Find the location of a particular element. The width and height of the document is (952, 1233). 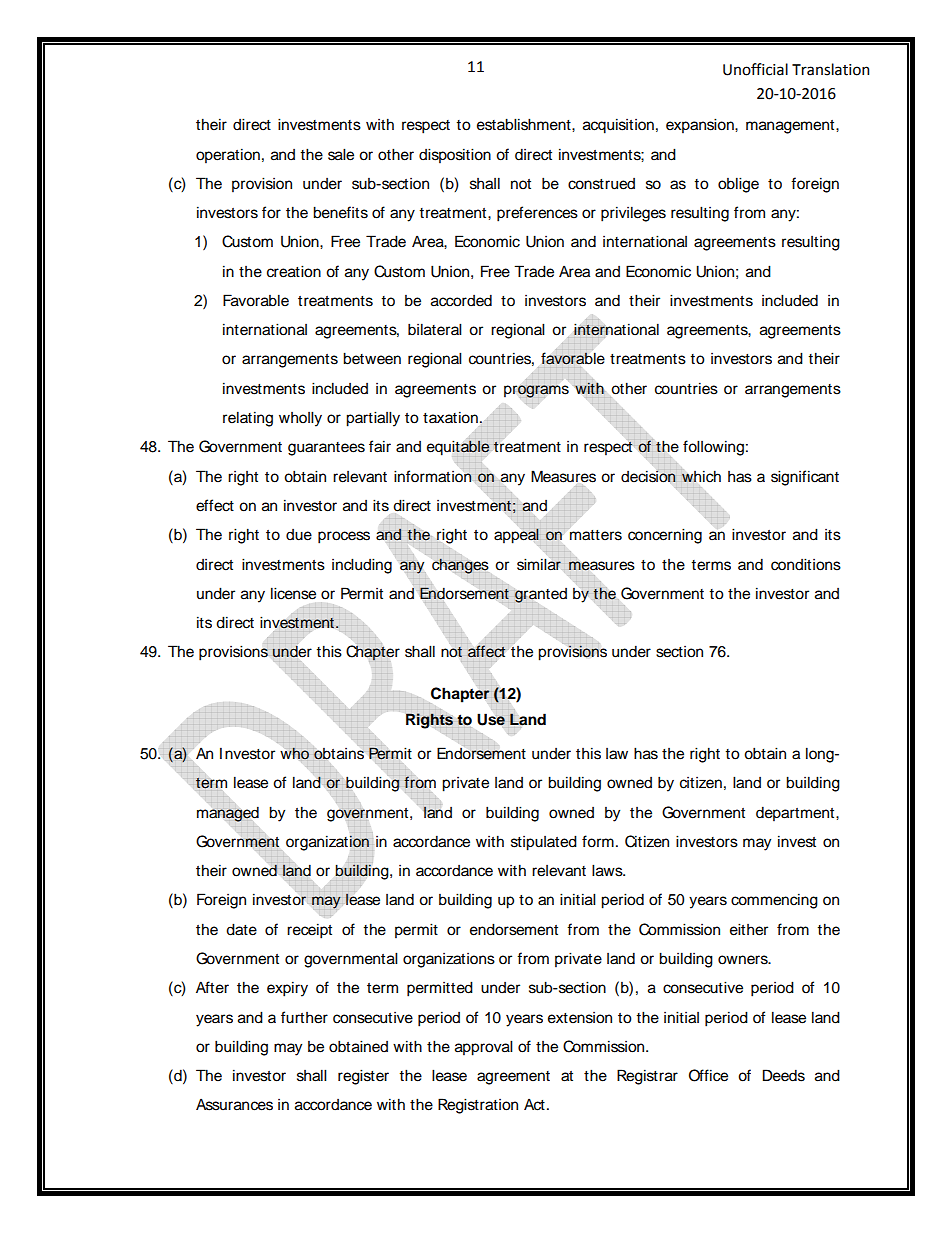

license is located at coordinates (293, 593).
